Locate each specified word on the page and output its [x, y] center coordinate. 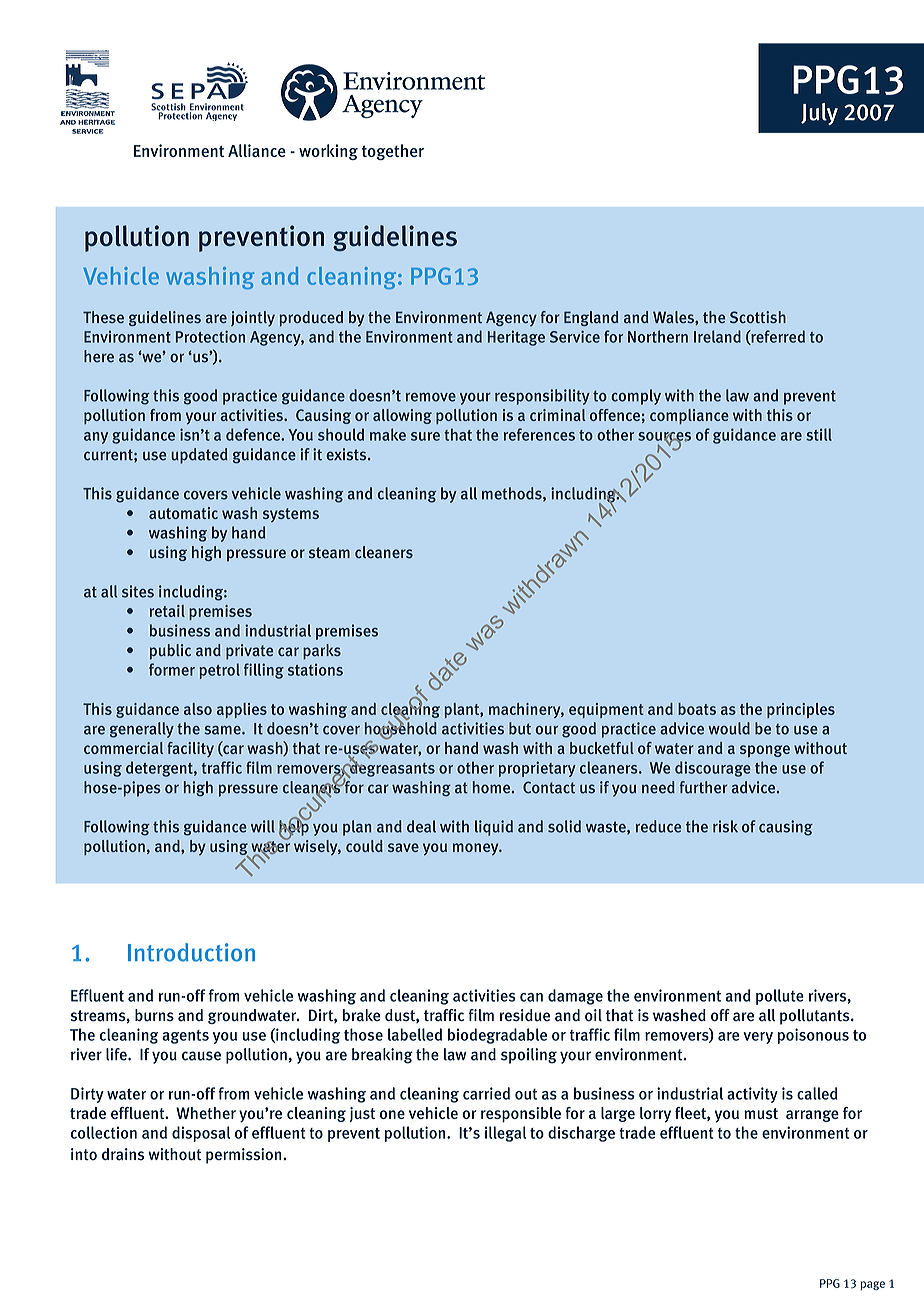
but [520, 728]
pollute [780, 997]
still [819, 434]
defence [254, 434]
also [198, 709]
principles [801, 710]
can [531, 997]
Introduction [191, 952]
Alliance [257, 150]
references [539, 434]
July [819, 114]
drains [123, 1154]
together [393, 152]
